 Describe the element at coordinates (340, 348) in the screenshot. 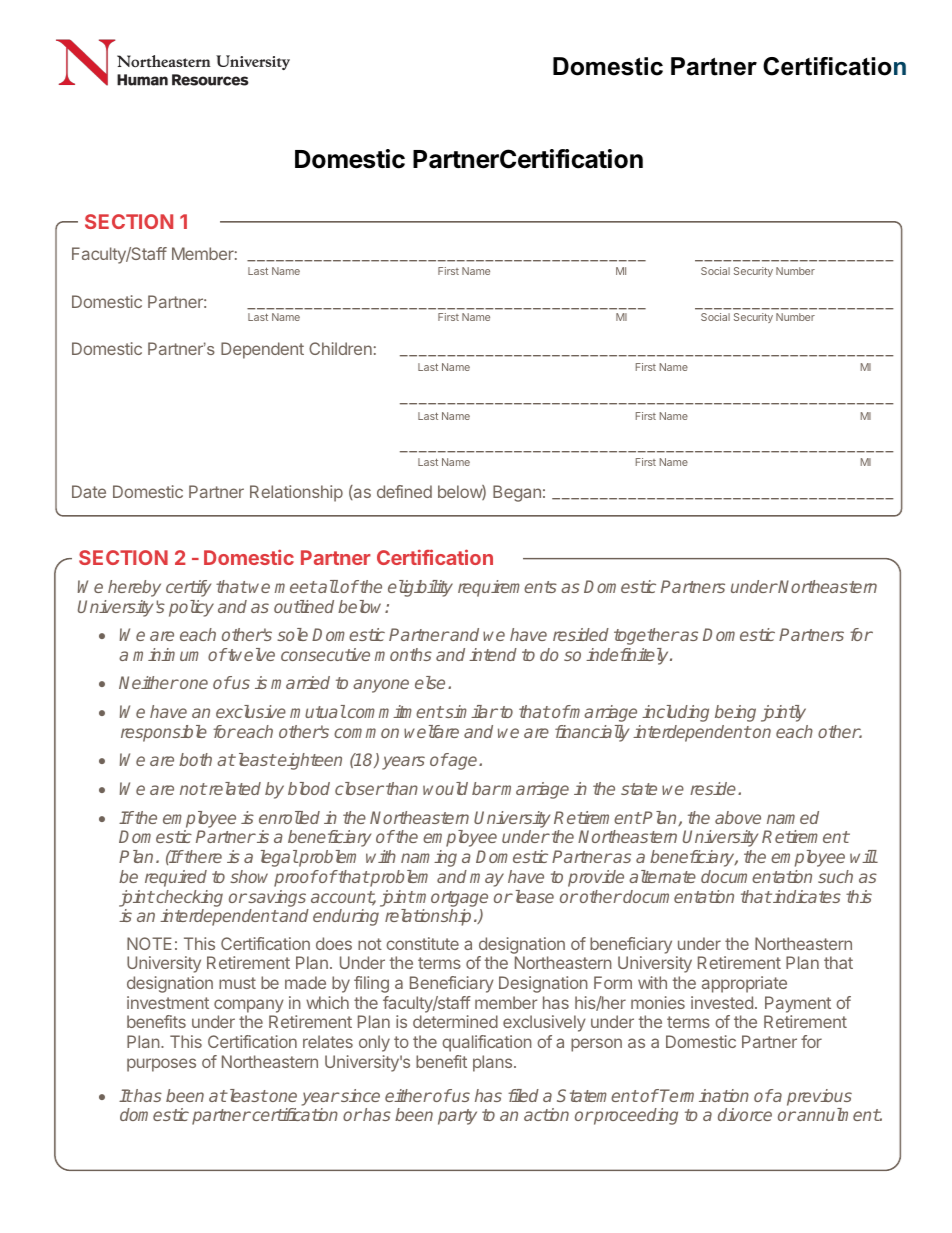

I see `Children` at that location.
